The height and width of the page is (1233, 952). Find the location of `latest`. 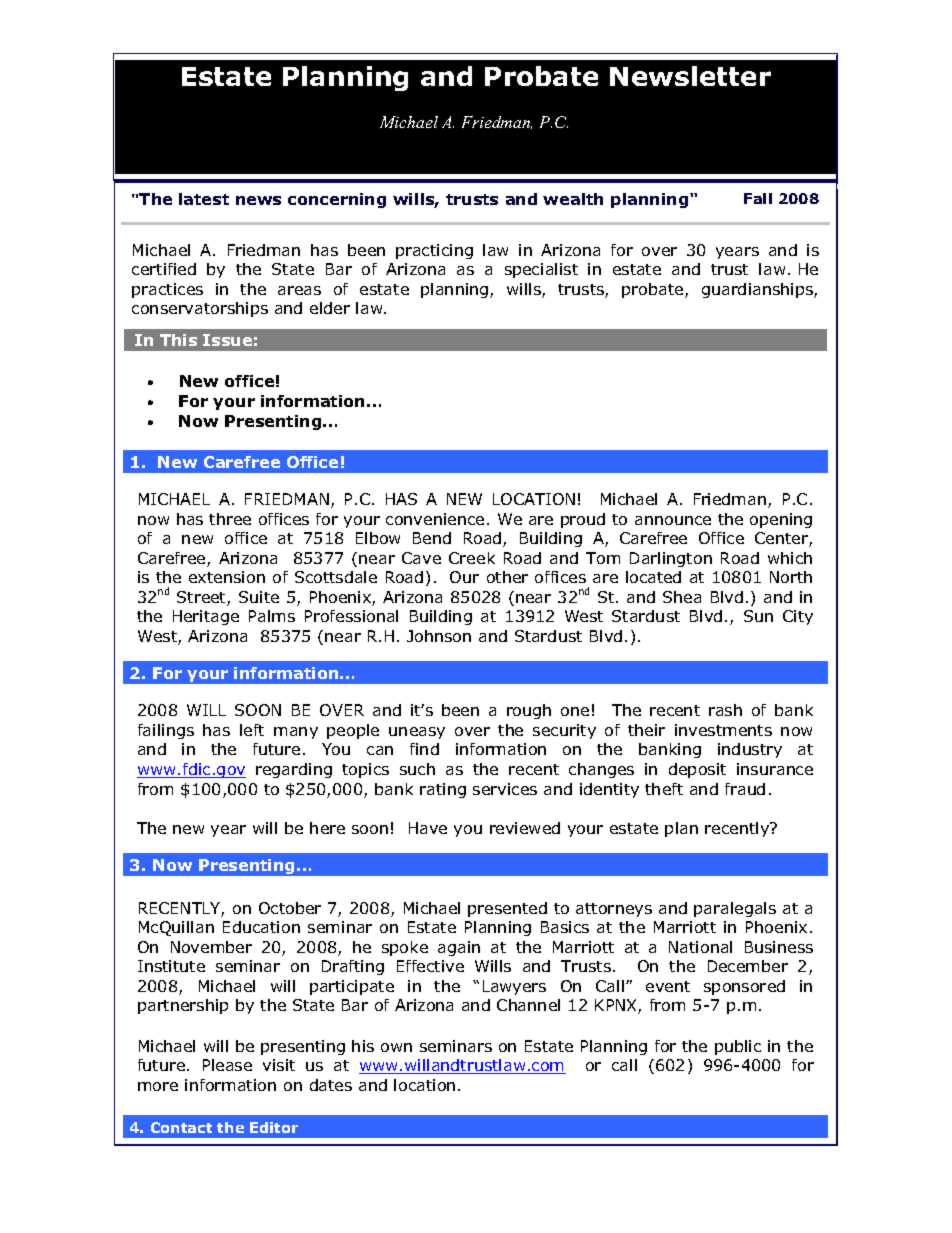

latest is located at coordinates (204, 199).
